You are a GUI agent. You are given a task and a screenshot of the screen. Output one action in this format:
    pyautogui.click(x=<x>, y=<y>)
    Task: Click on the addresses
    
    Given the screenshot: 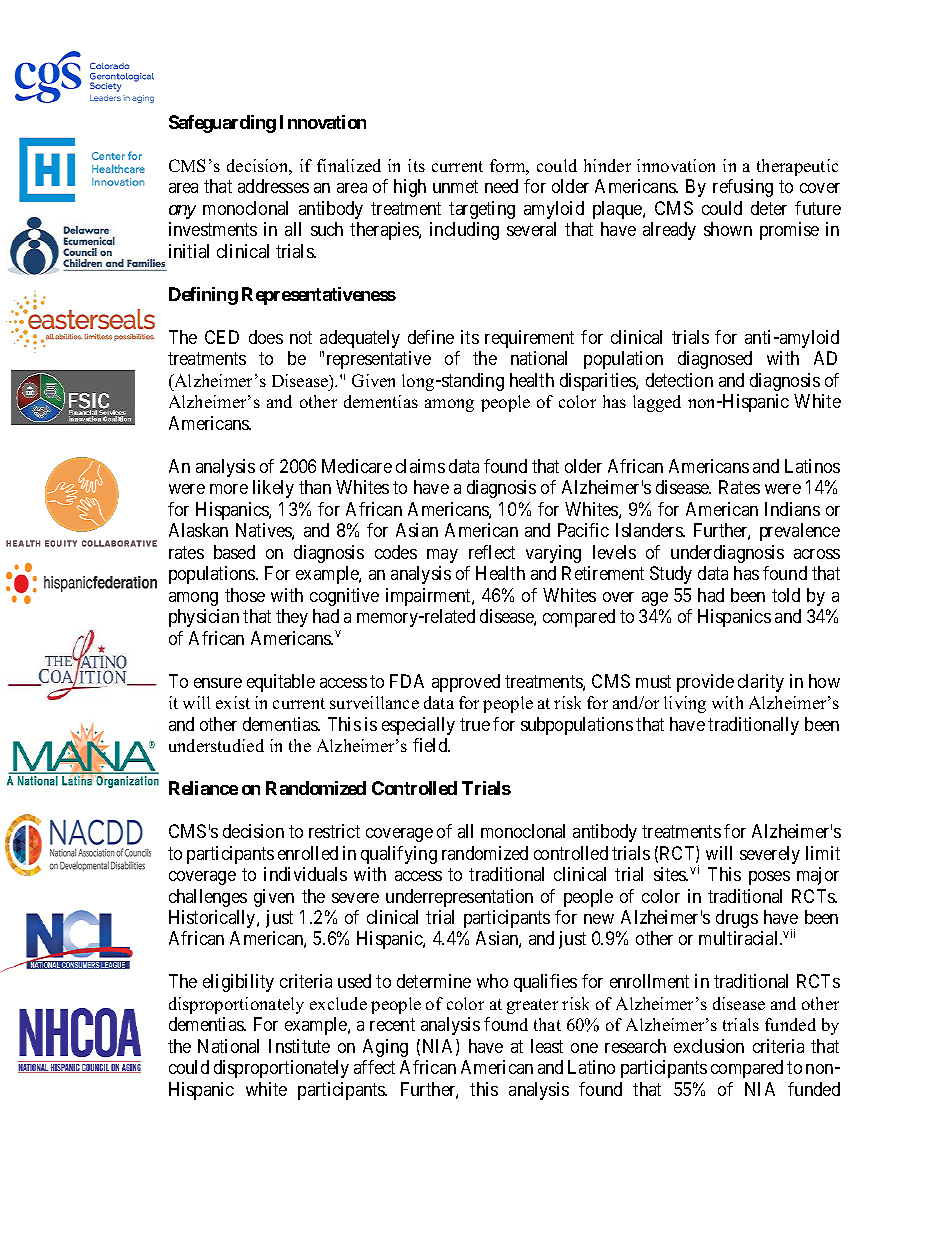 What is the action you would take?
    pyautogui.click(x=273, y=186)
